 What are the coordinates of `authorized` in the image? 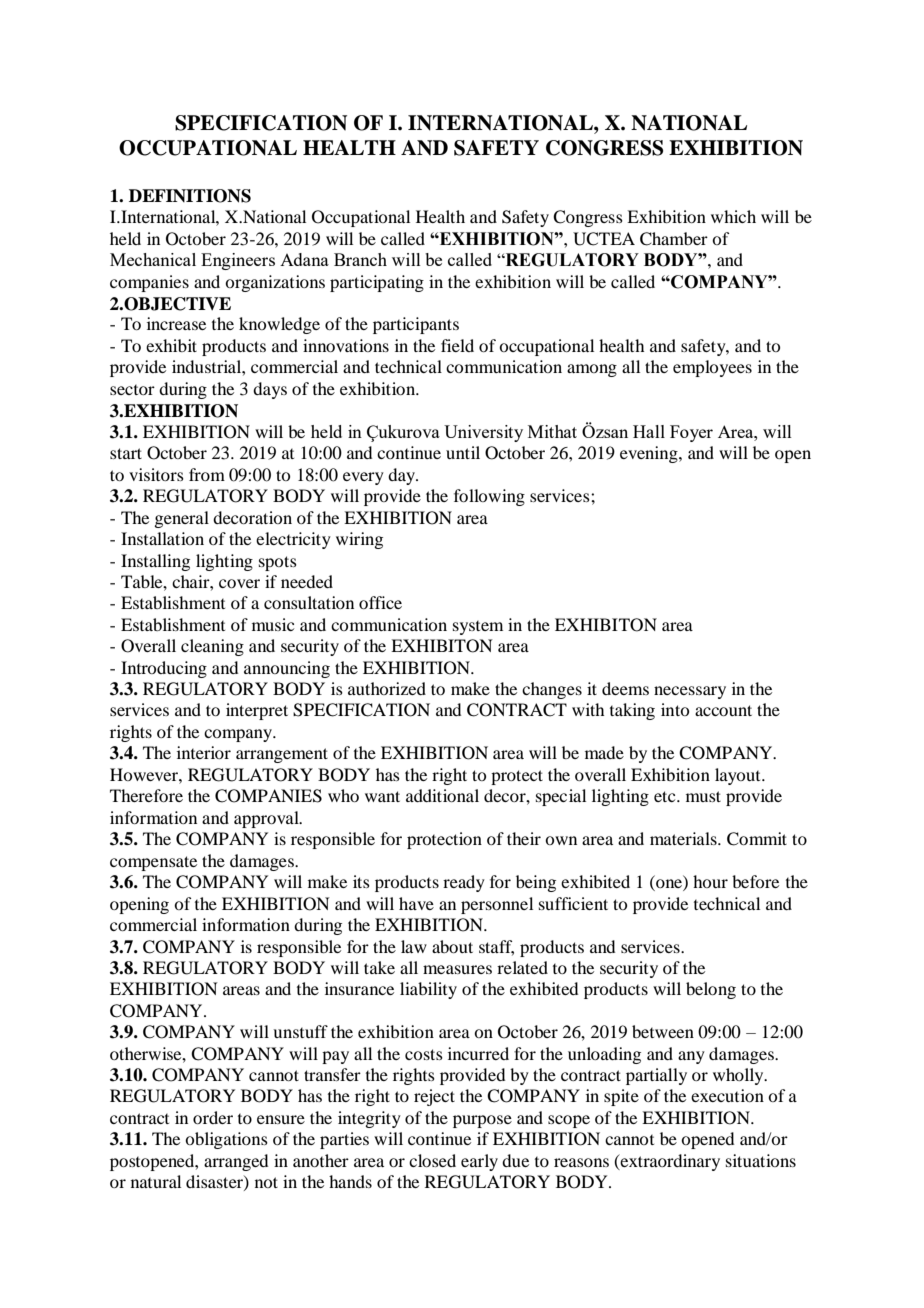 It's located at (387, 688).
